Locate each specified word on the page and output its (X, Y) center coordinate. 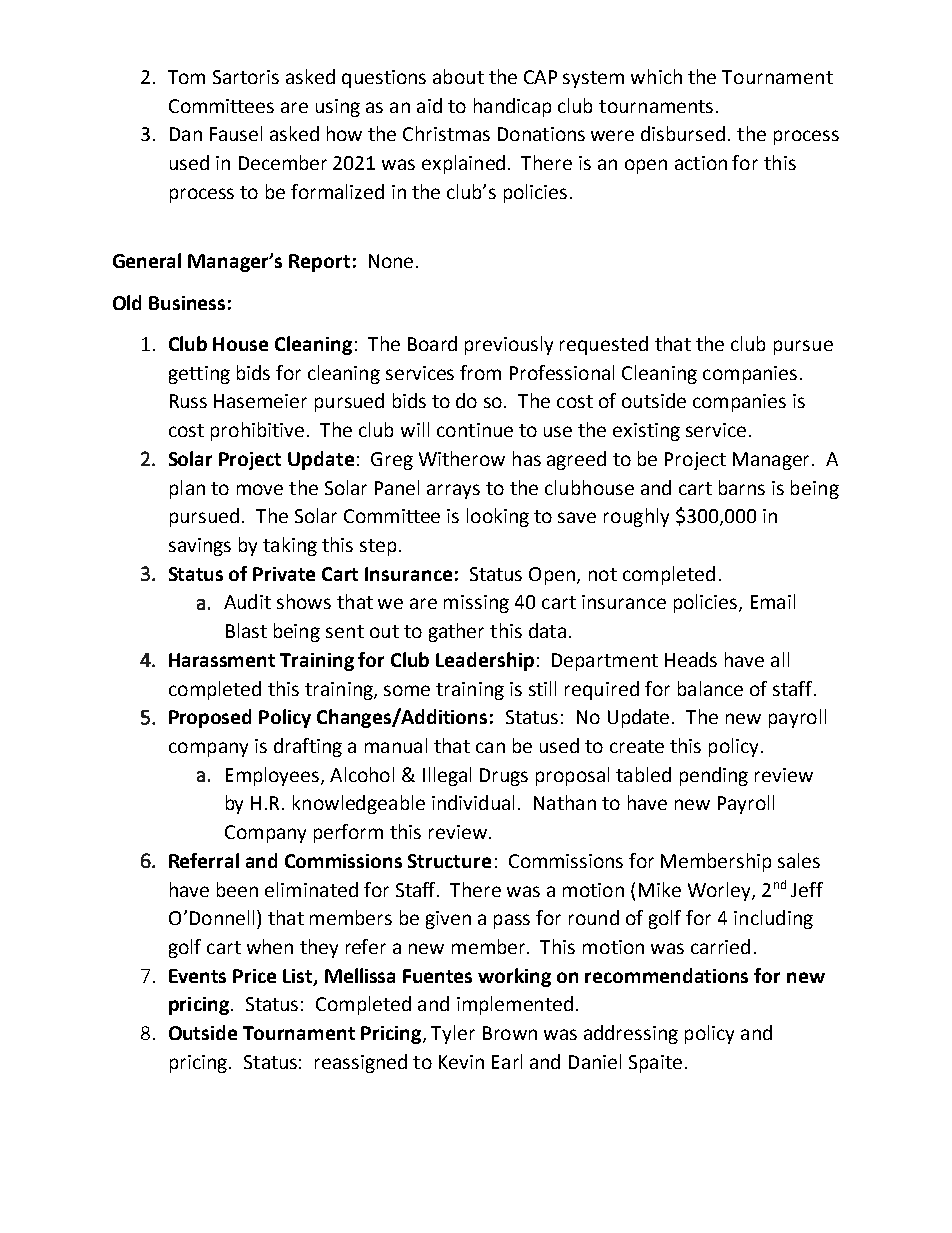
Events (197, 976)
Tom (186, 77)
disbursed (683, 133)
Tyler (453, 1034)
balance (710, 688)
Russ (188, 401)
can (490, 747)
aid (429, 105)
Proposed (210, 718)
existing (646, 432)
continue (475, 430)
